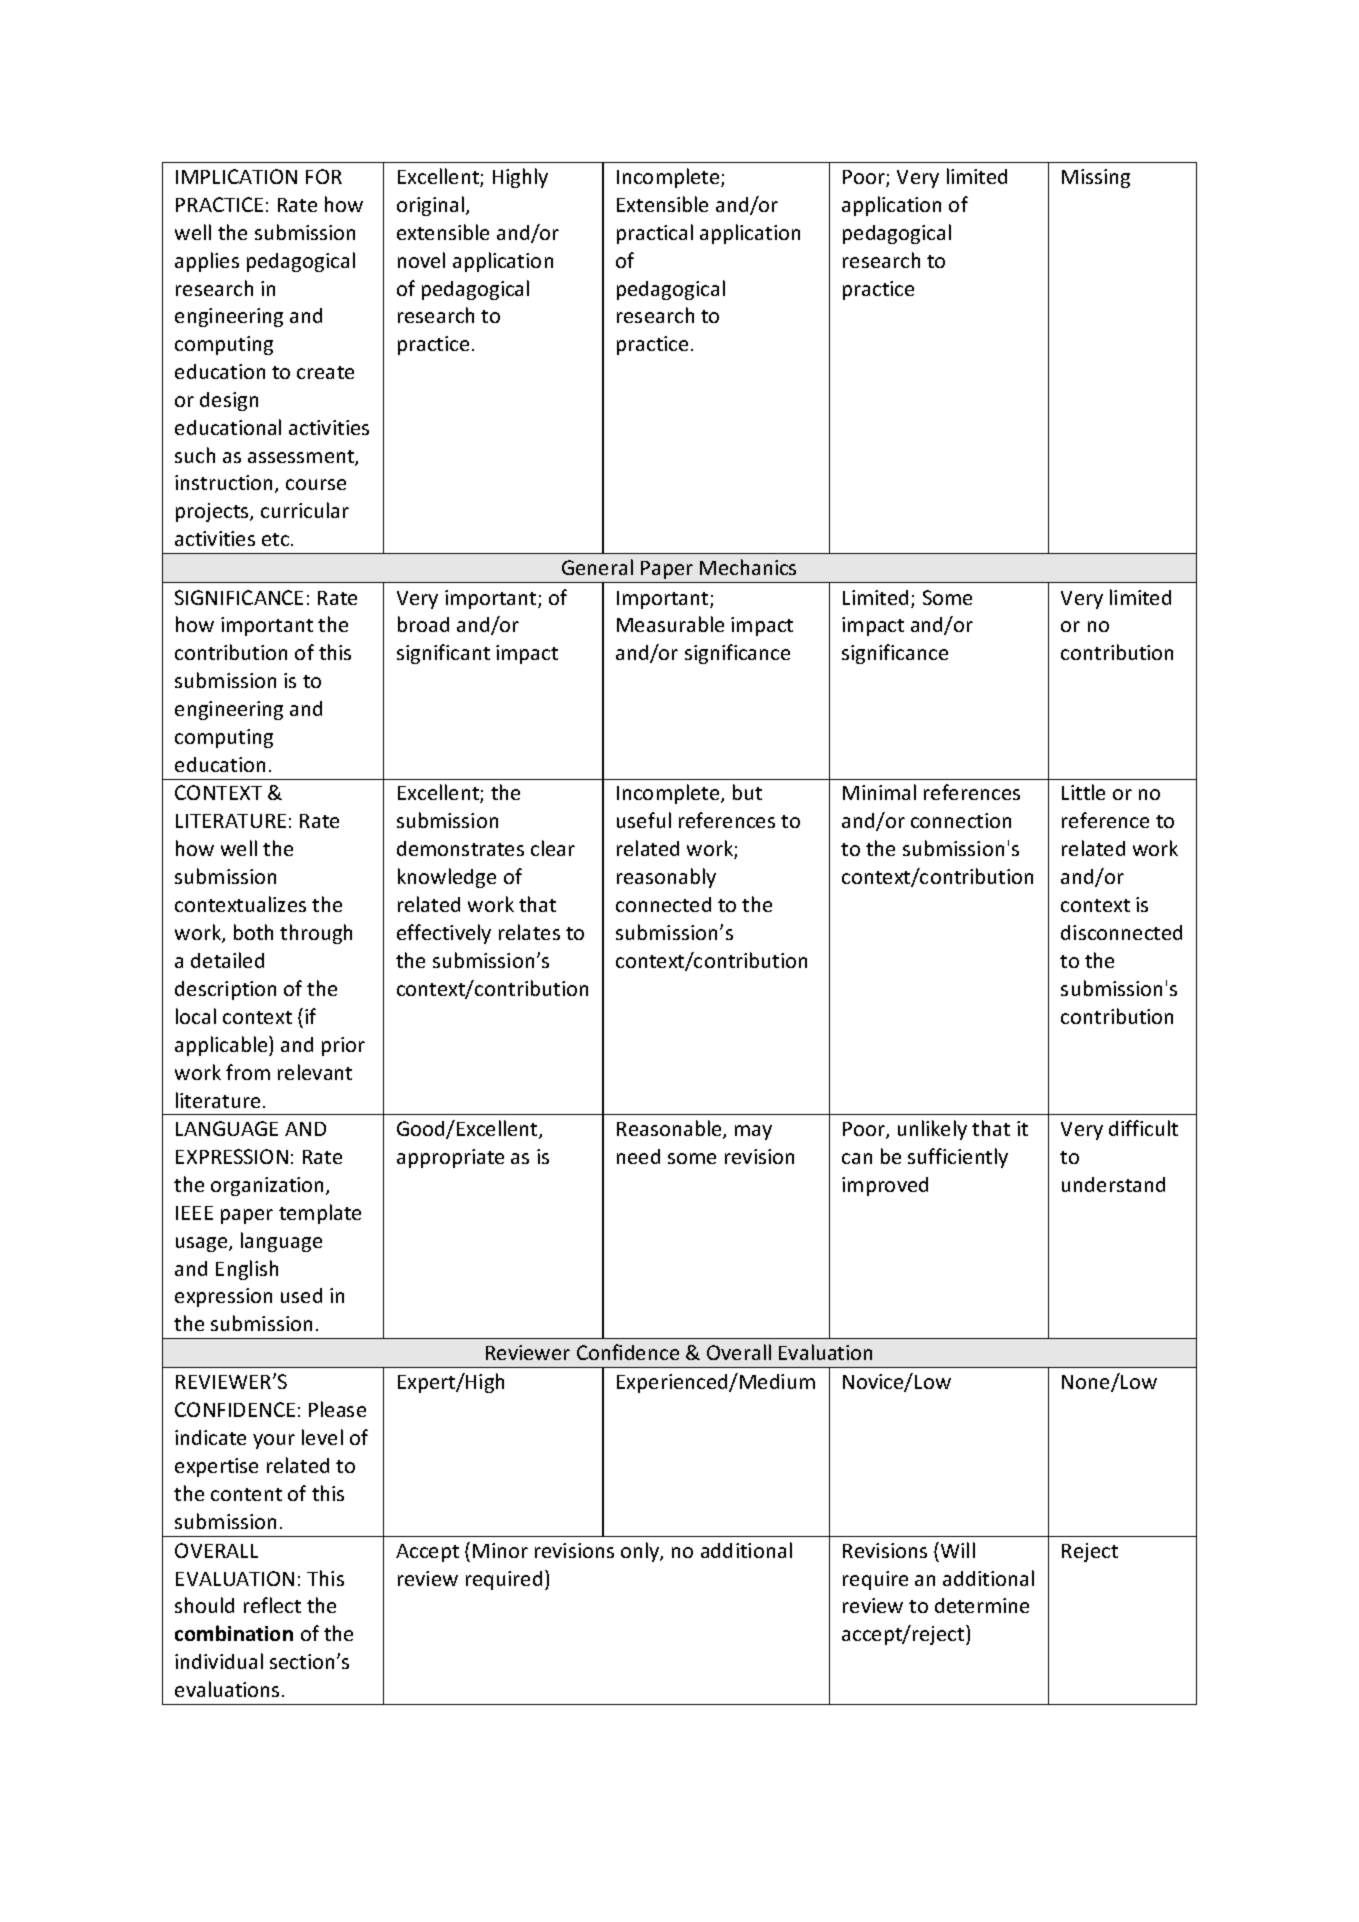 The height and width of the document is (1922, 1359). What do you see at coordinates (301, 1295) in the document?
I see `used` at bounding box center [301, 1295].
